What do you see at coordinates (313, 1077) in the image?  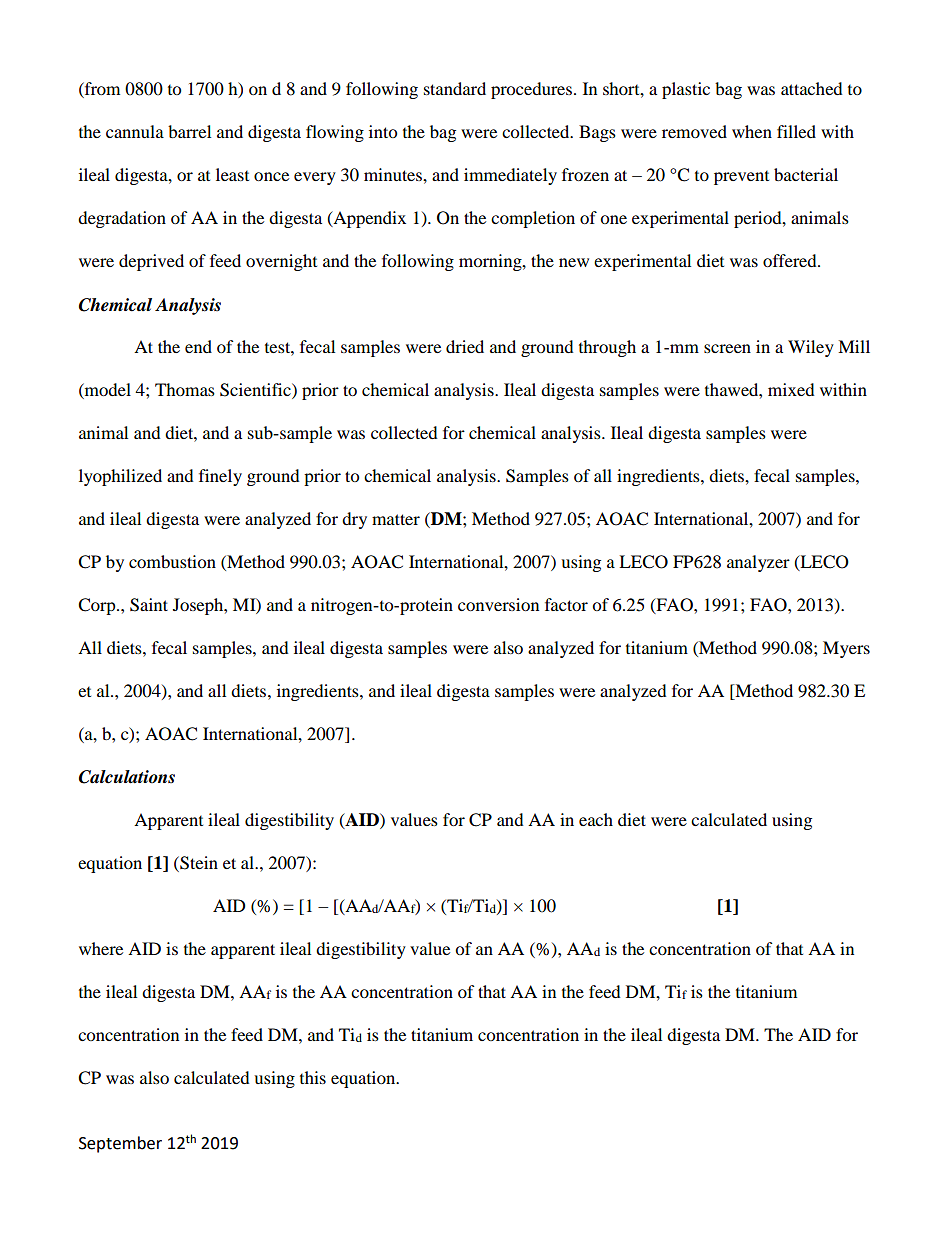 I see `this` at bounding box center [313, 1077].
